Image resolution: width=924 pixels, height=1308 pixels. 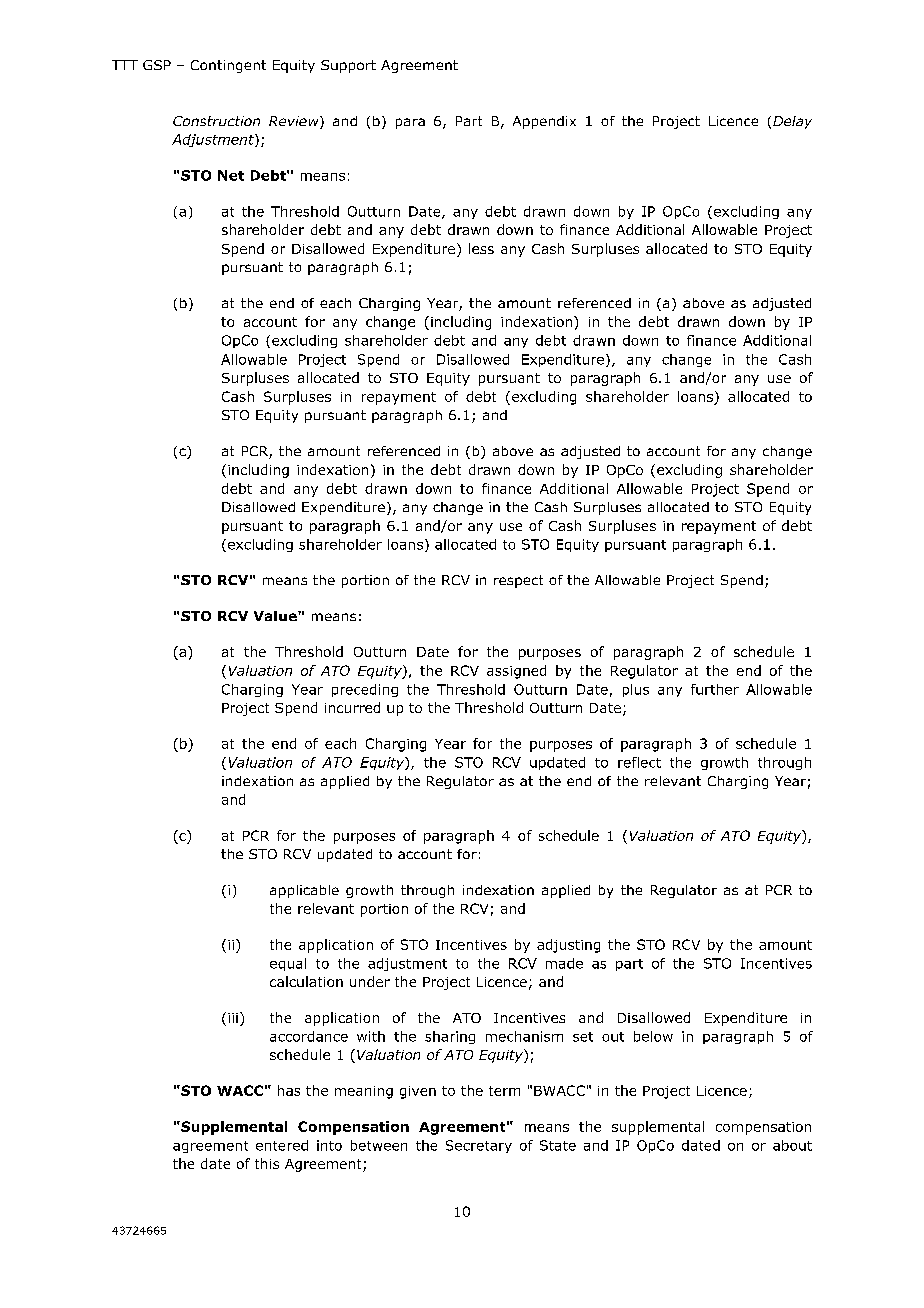 What do you see at coordinates (518, 581) in the screenshot?
I see `respect` at bounding box center [518, 581].
